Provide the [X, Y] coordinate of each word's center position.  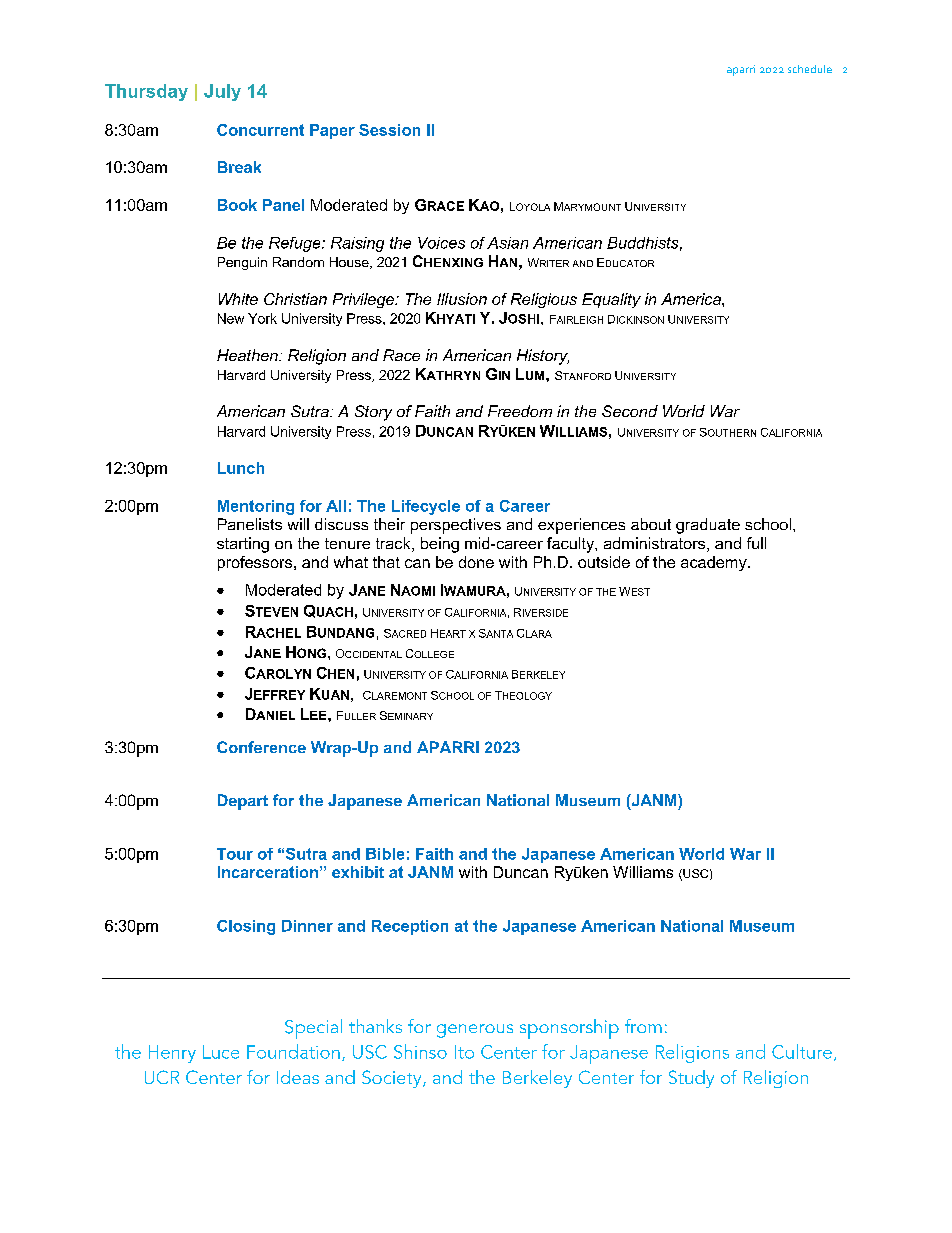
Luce [221, 1052]
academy [715, 563]
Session [389, 130]
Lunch [241, 468]
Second [630, 411]
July [222, 92]
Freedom [520, 411]
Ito [464, 1052]
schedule [810, 69]
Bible [385, 854]
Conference [261, 747]
